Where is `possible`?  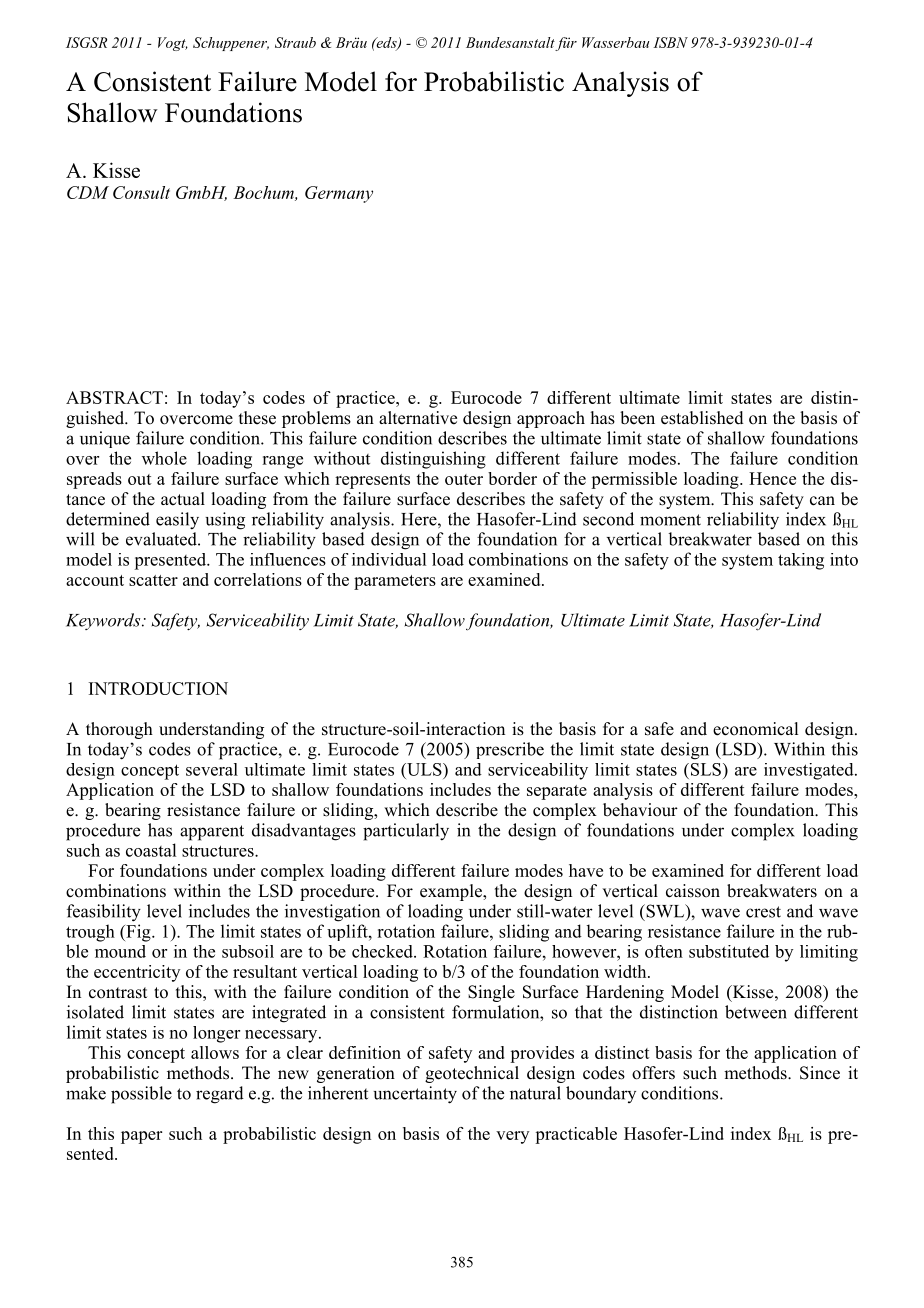
possible is located at coordinates (141, 1095).
